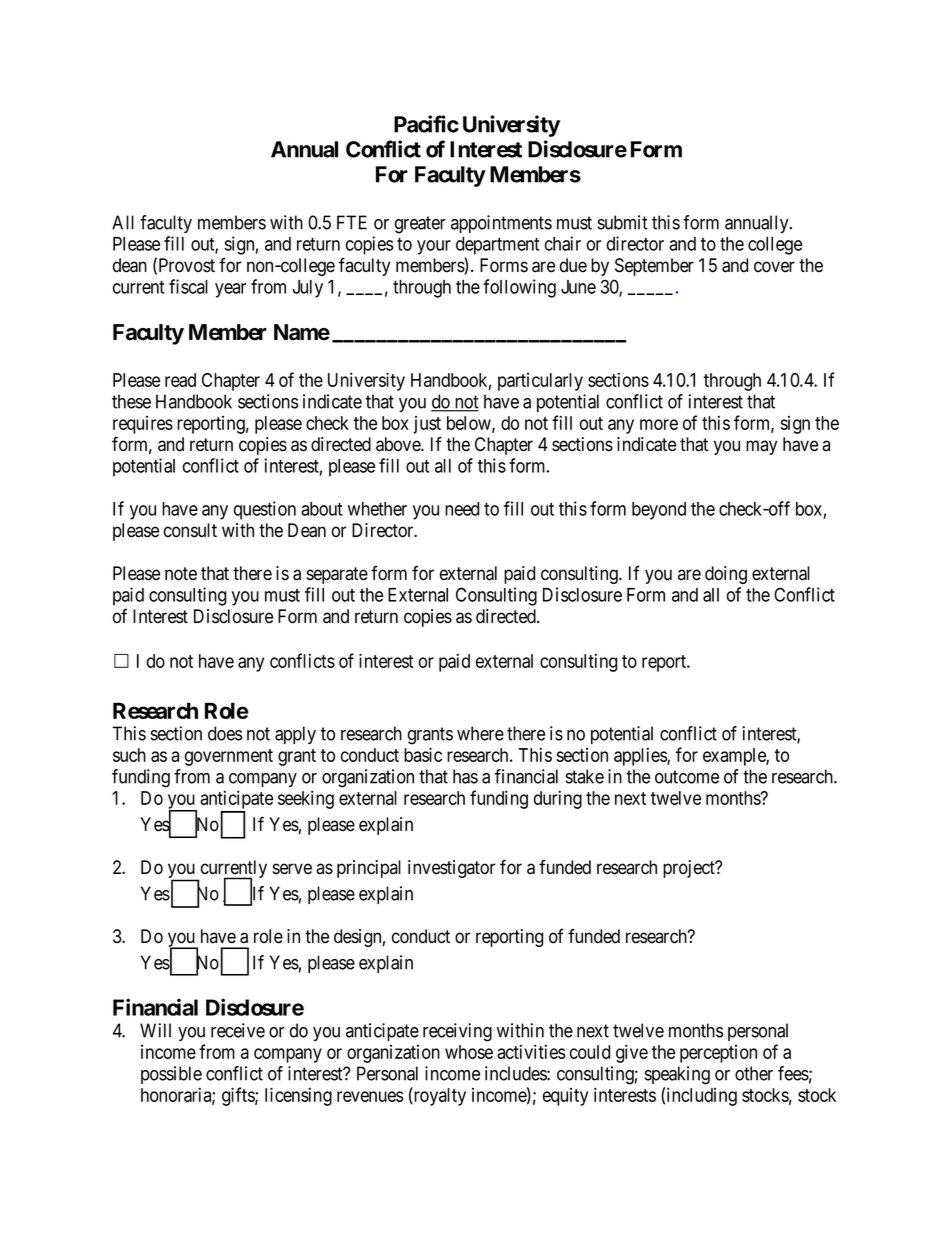  I want to click on speaking, so click(677, 1075).
